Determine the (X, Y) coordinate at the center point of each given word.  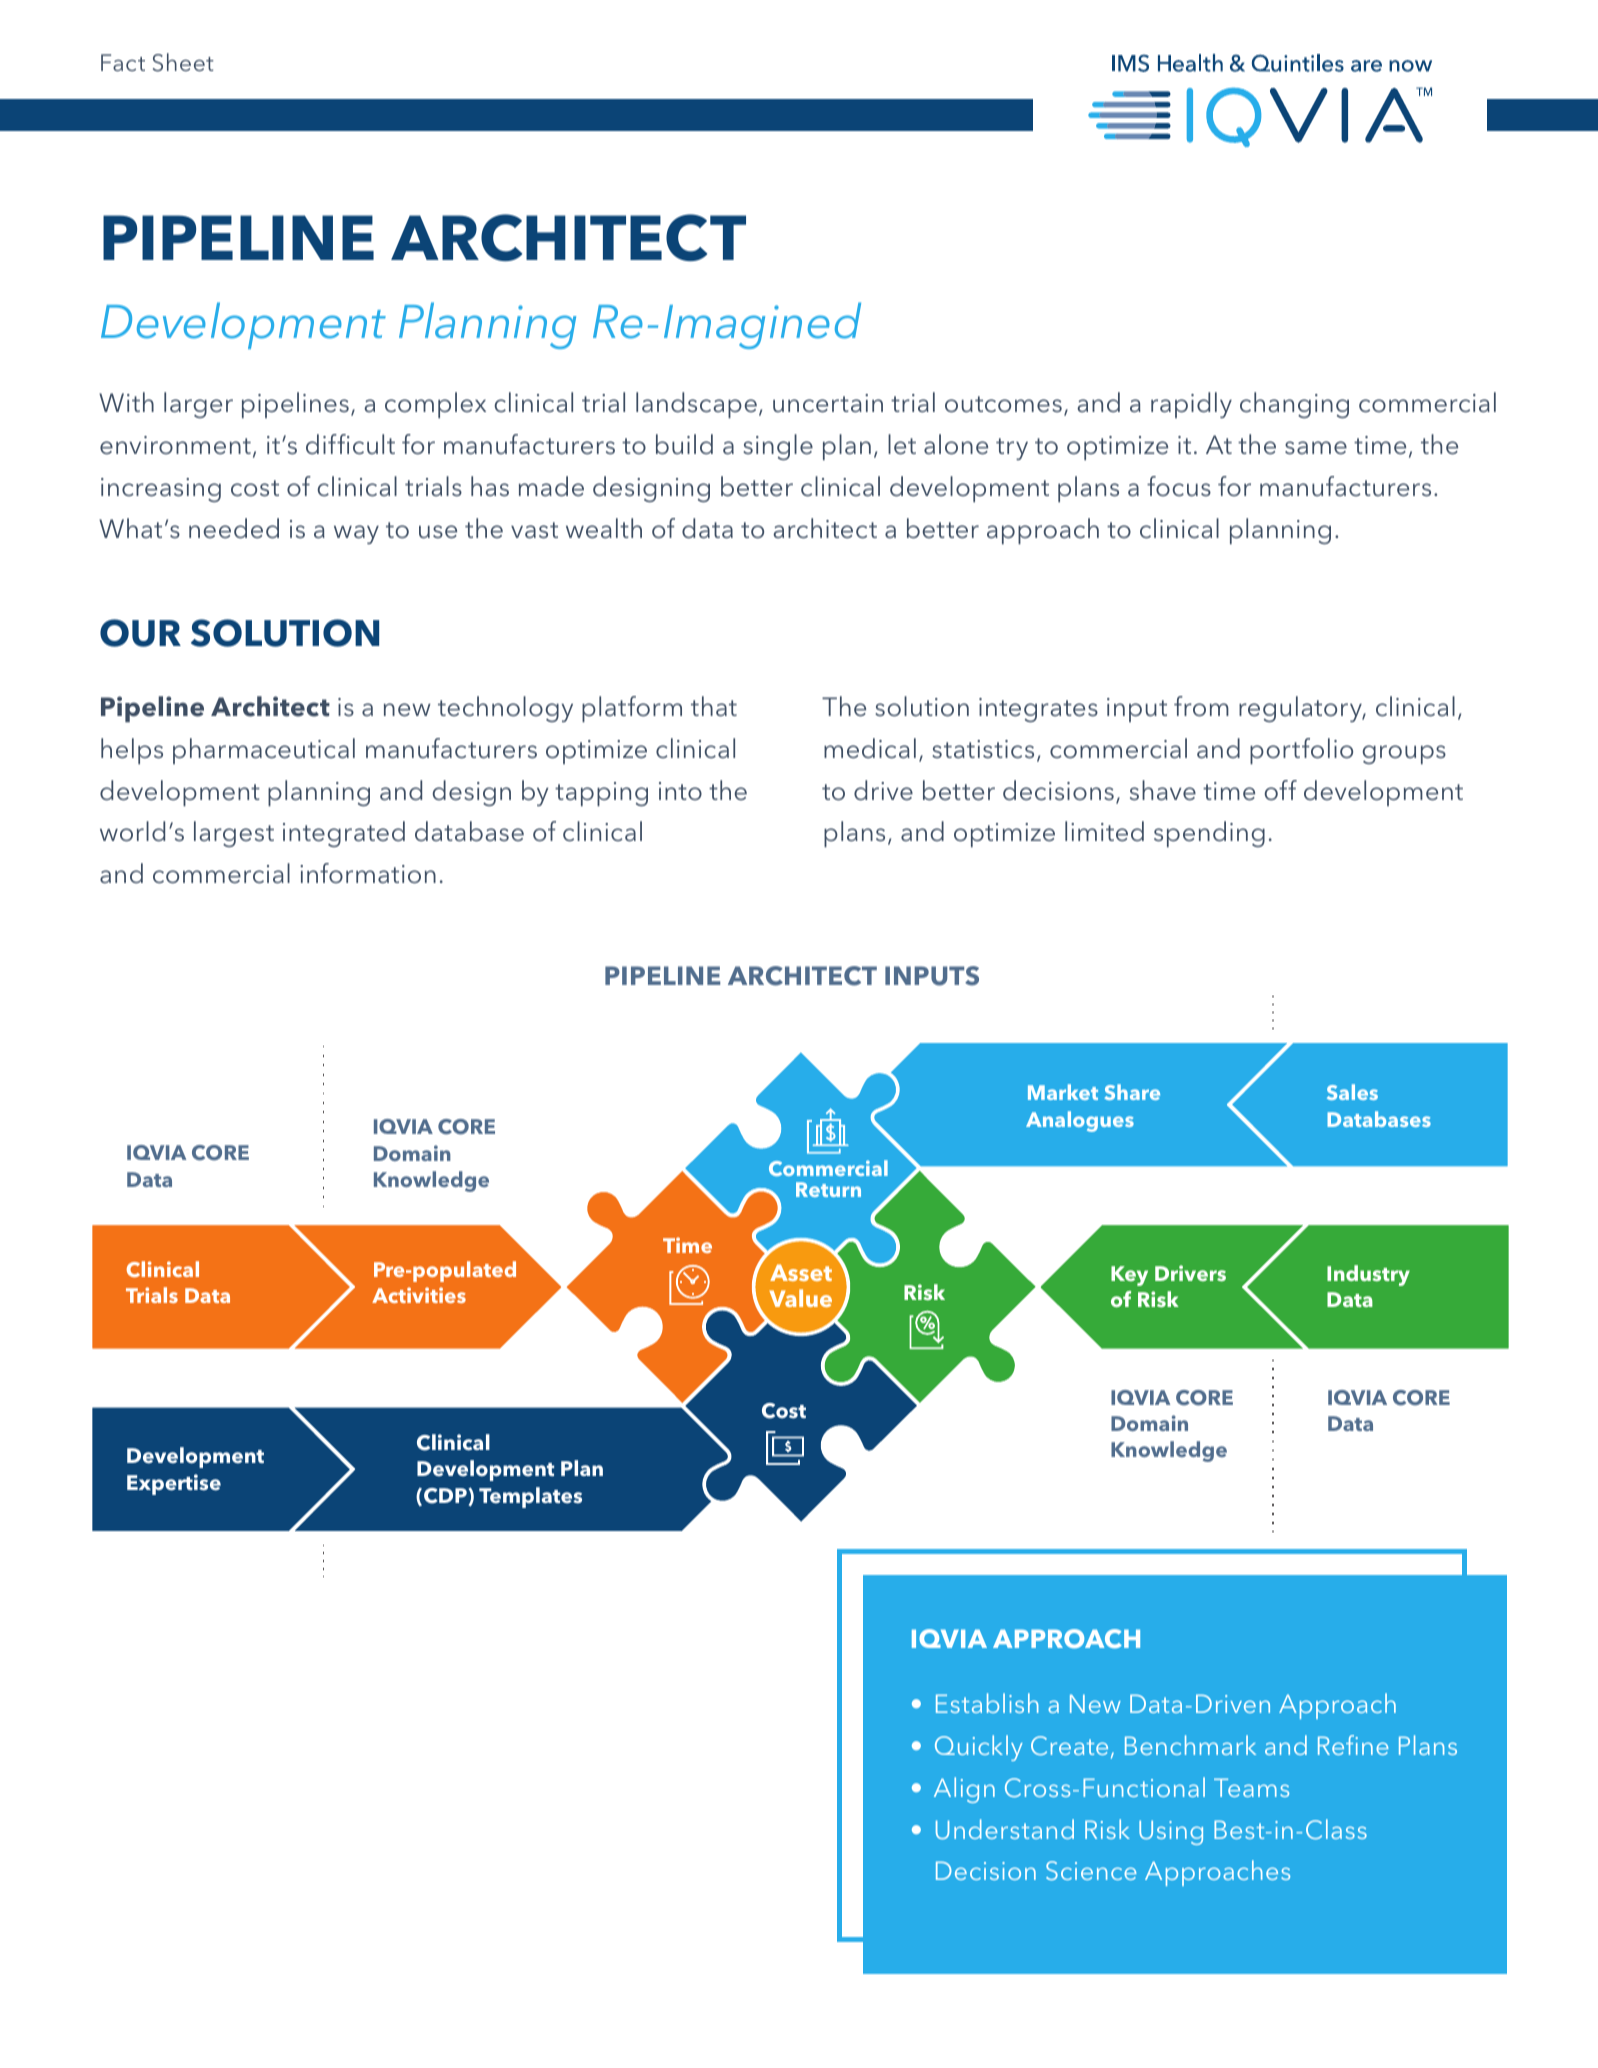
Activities (419, 1295)
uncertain (828, 403)
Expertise (174, 1484)
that (714, 706)
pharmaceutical (264, 751)
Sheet (183, 62)
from (1201, 706)
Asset (801, 1272)
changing (1294, 405)
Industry (1368, 1275)
